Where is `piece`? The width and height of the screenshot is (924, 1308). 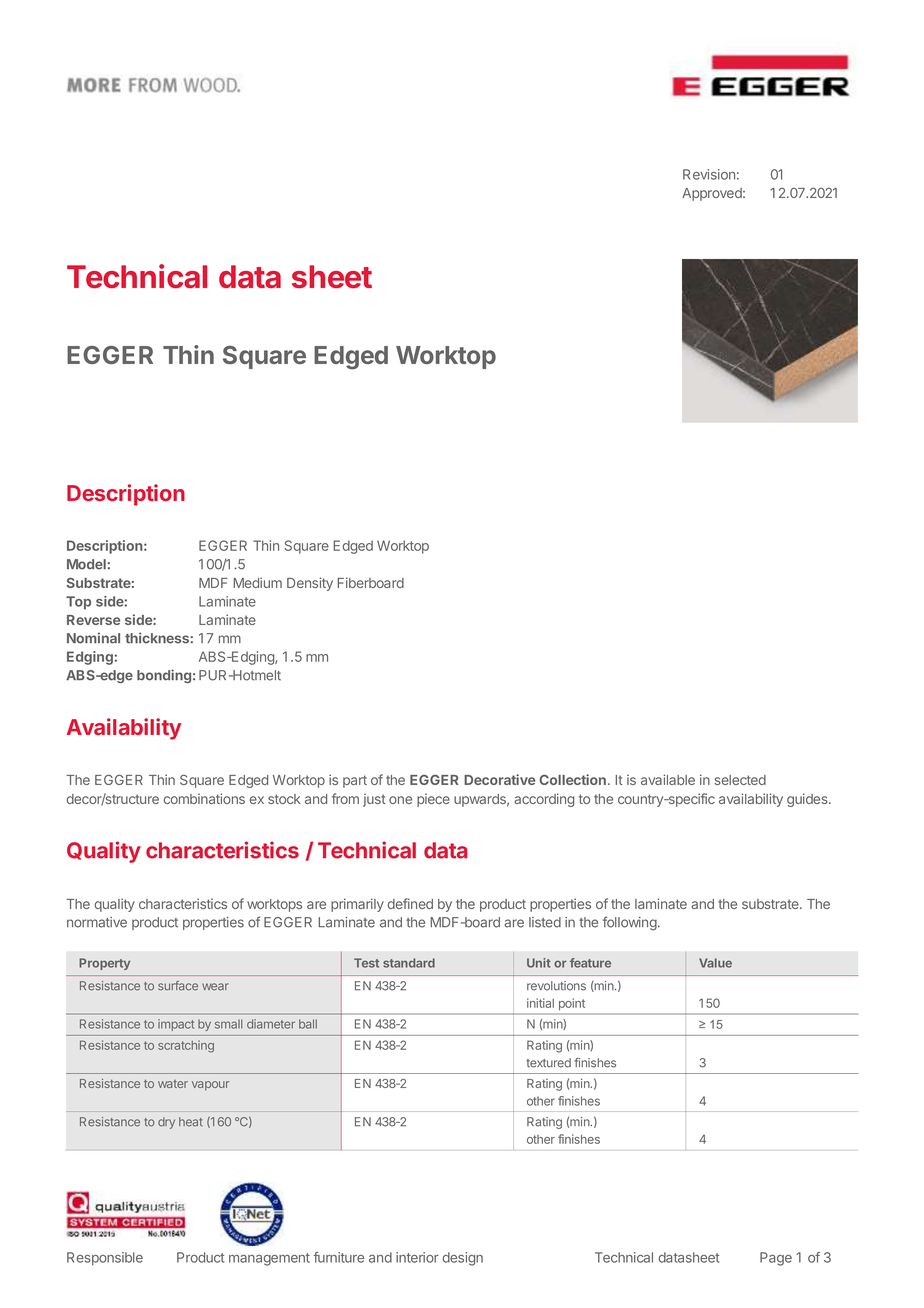 piece is located at coordinates (433, 800).
